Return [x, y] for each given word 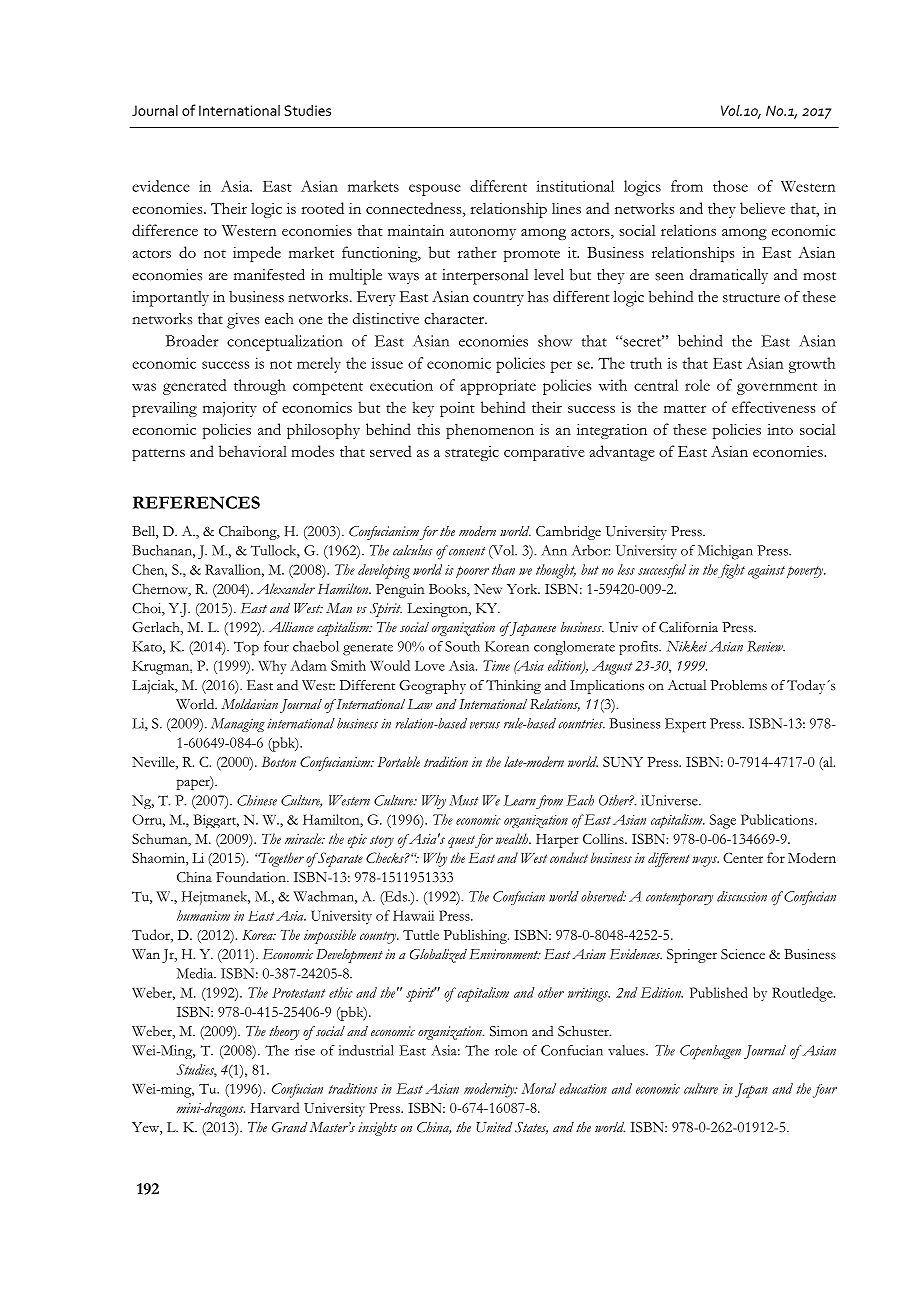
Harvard [275, 1107]
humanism [203, 915]
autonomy [483, 234]
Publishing [476, 936]
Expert [685, 725]
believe [762, 208]
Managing [238, 725]
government [777, 388]
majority [230, 409]
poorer [472, 572]
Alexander [286, 588]
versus [485, 725]
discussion [742, 896]
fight [731, 571]
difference [165, 230]
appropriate [498, 387]
